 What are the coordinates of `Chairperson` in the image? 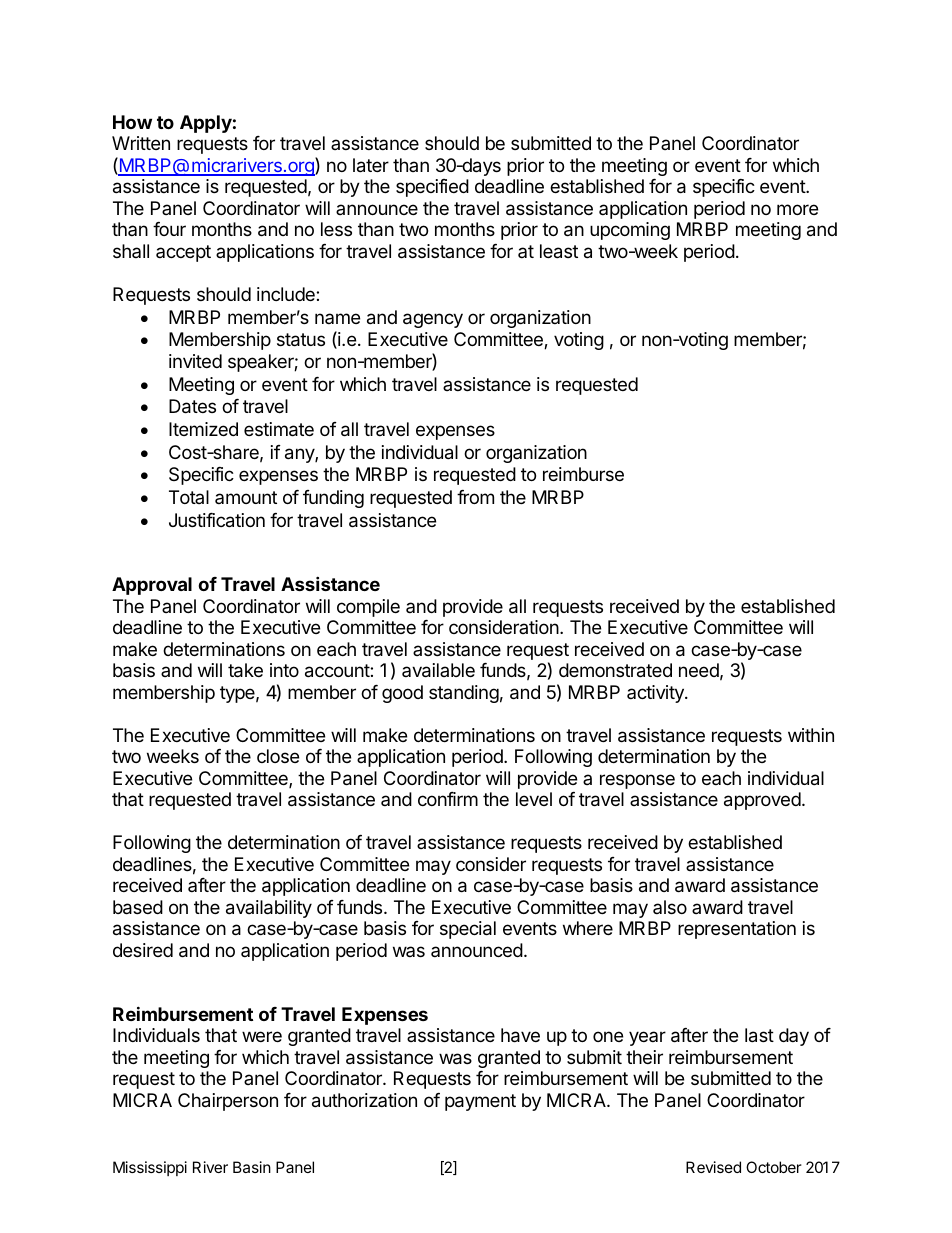 It's located at (228, 1102).
